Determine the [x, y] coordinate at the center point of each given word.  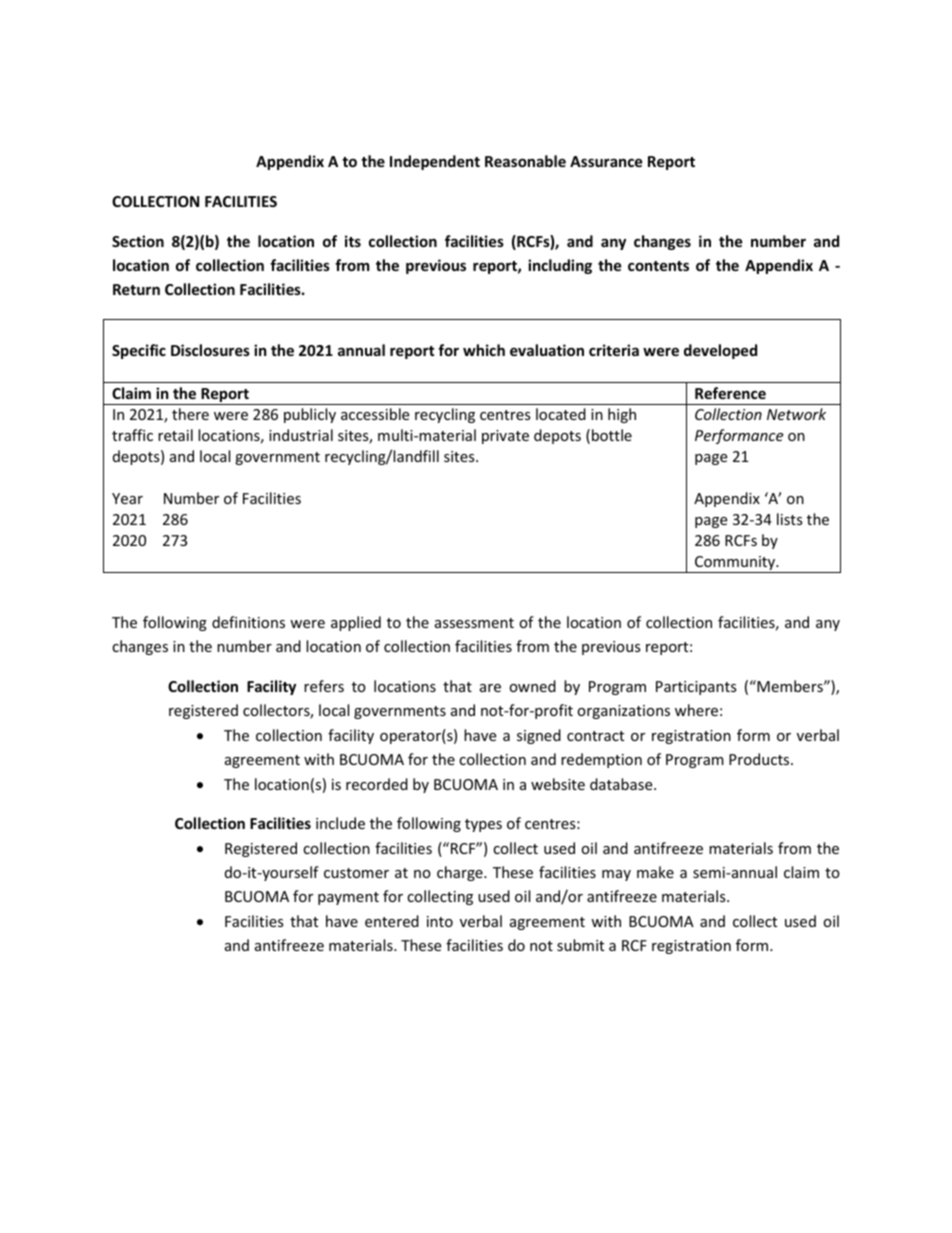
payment [348, 898]
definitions [248, 622]
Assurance [606, 161]
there [190, 414]
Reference [730, 393]
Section [138, 241]
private [505, 437]
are [490, 688]
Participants [696, 688]
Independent [435, 162]
